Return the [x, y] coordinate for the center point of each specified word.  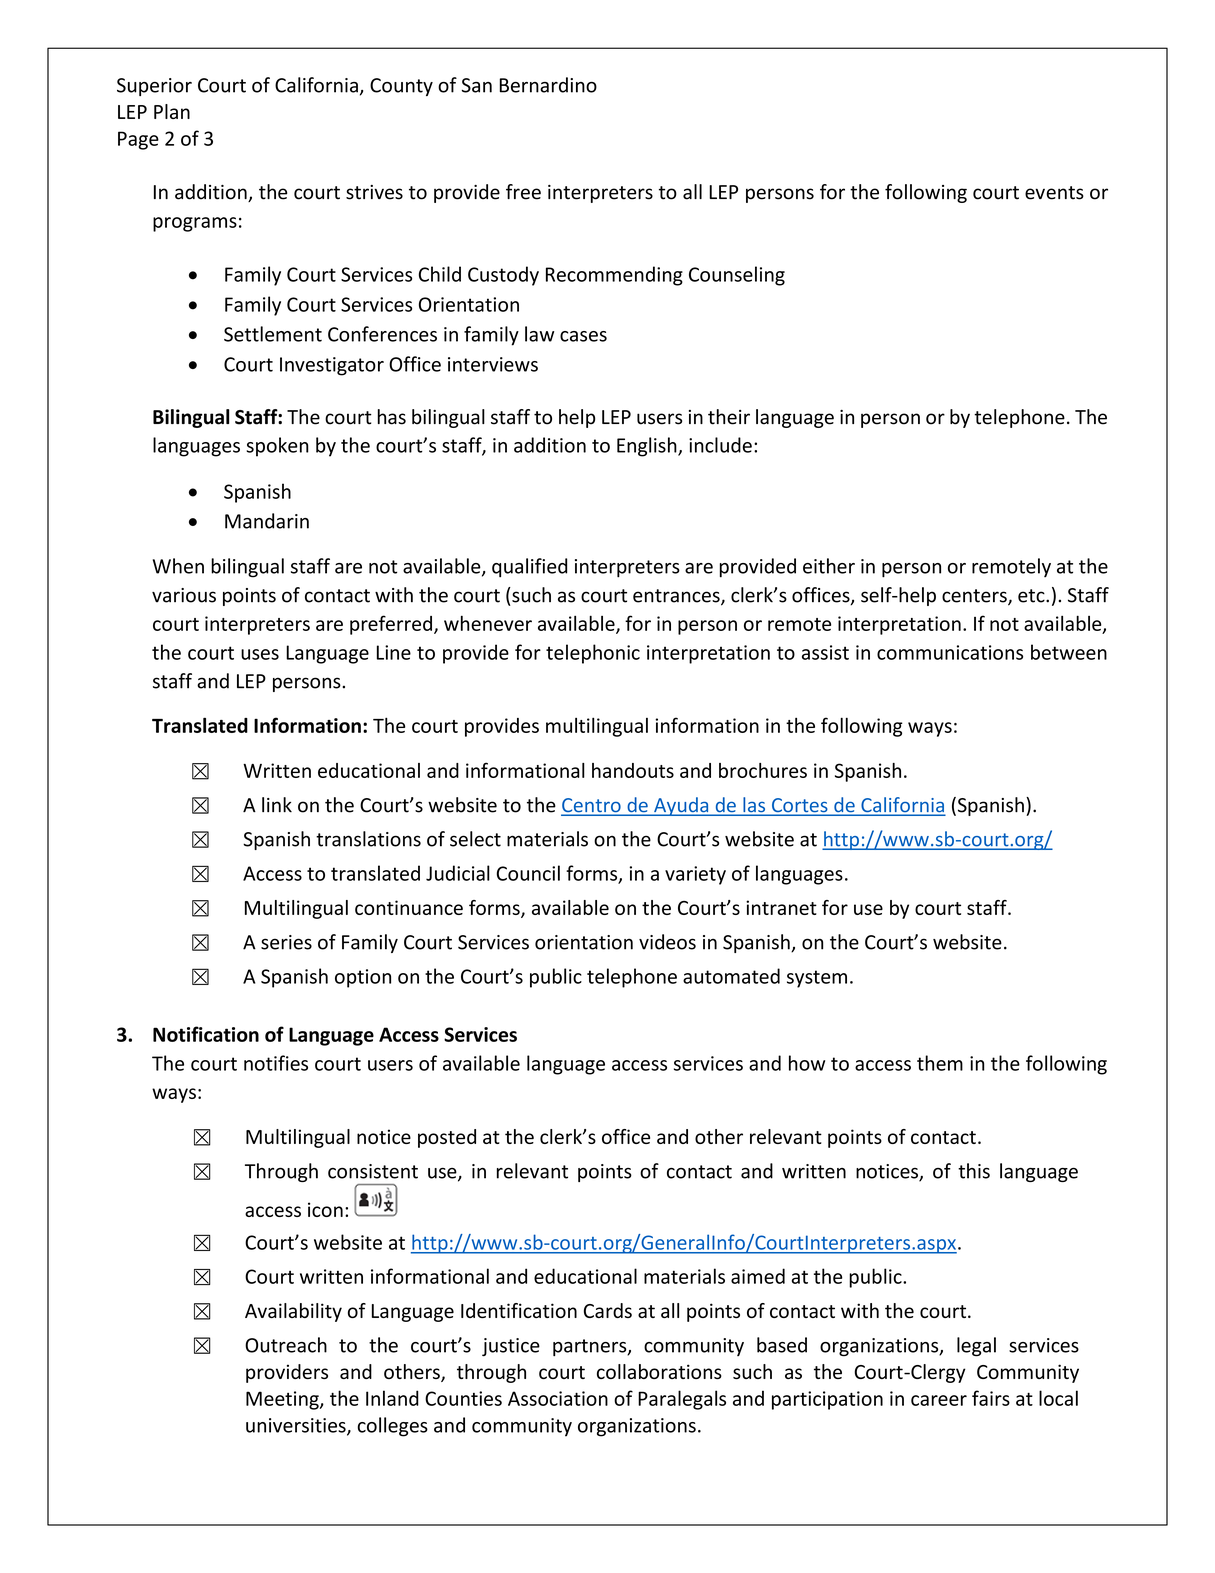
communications [950, 652]
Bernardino [548, 85]
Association [558, 1398]
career [939, 1400]
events [1054, 193]
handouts [633, 770]
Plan [172, 111]
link [277, 804]
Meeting [283, 1400]
